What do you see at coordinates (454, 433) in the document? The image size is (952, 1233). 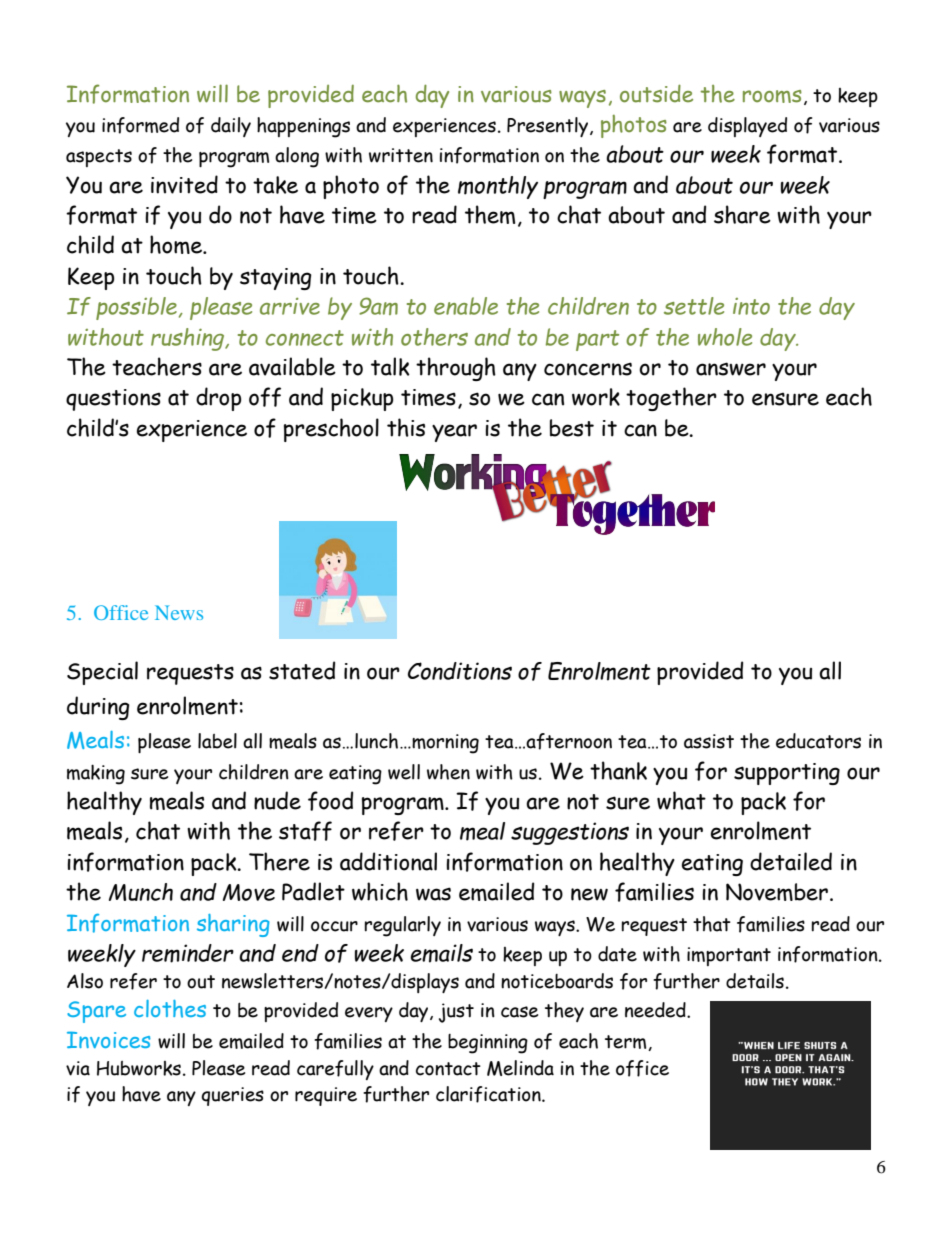 I see `year` at bounding box center [454, 433].
